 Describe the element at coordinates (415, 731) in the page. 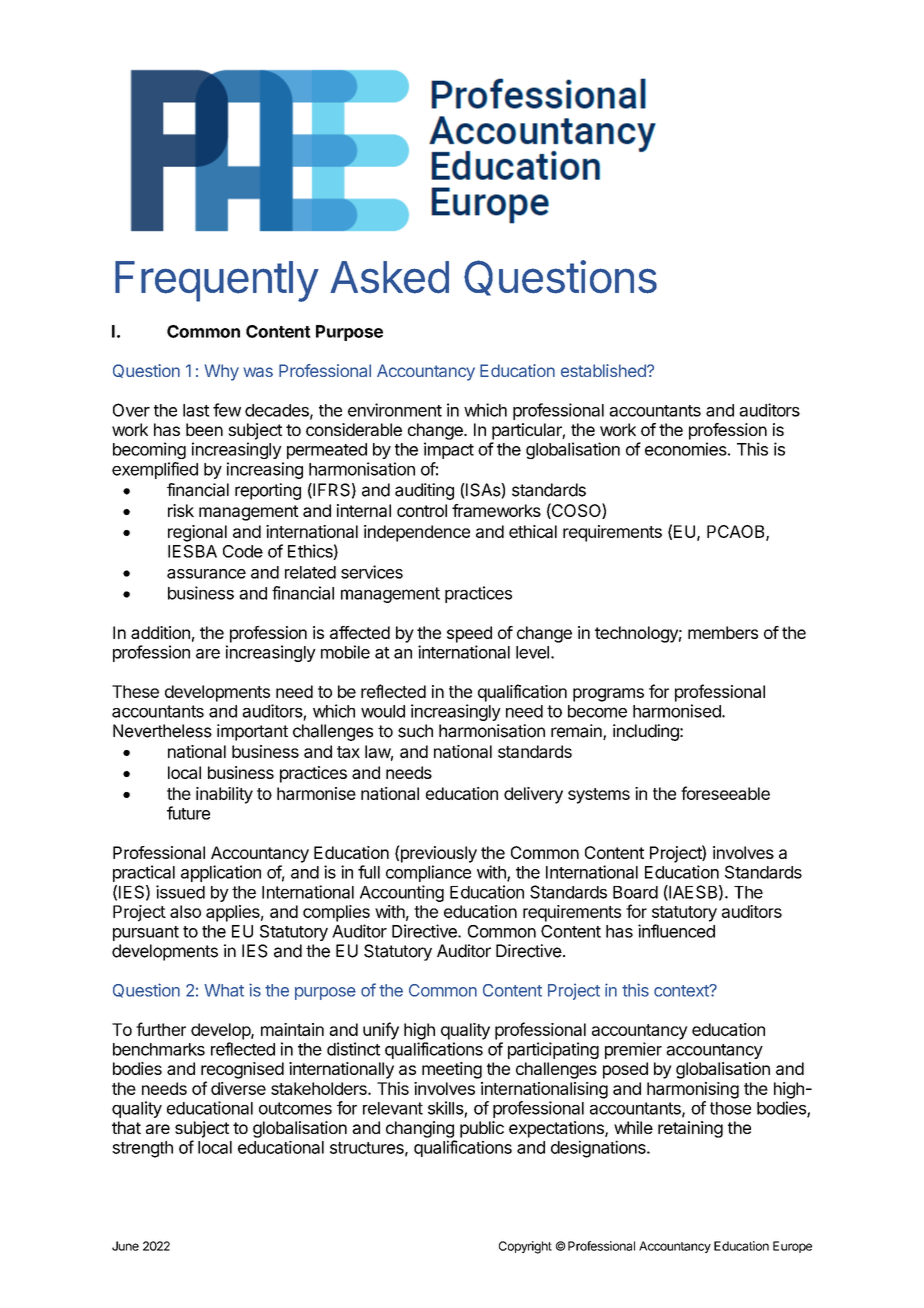

I see `such` at that location.
